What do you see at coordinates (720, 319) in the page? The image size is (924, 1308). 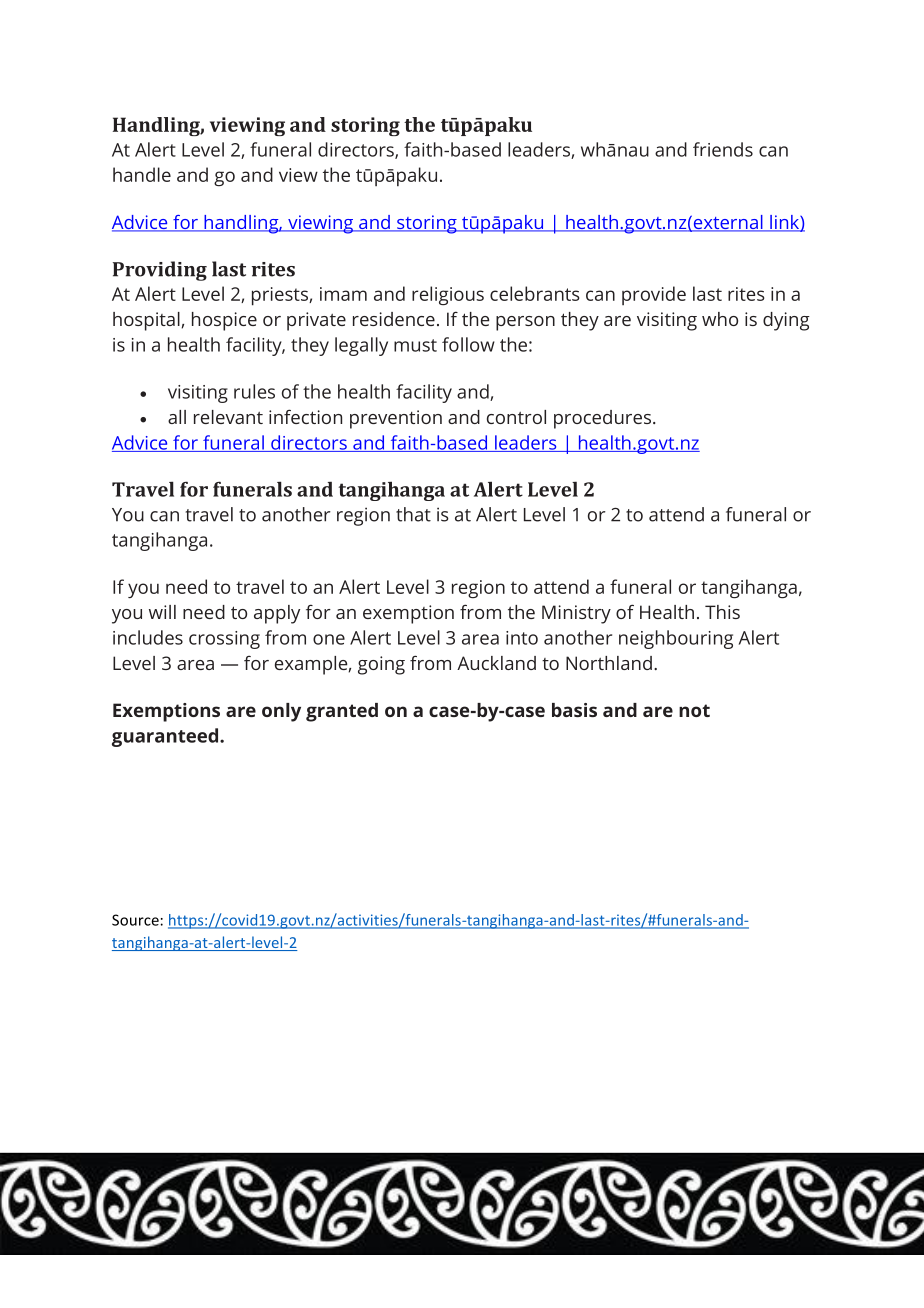 I see `who` at bounding box center [720, 319].
